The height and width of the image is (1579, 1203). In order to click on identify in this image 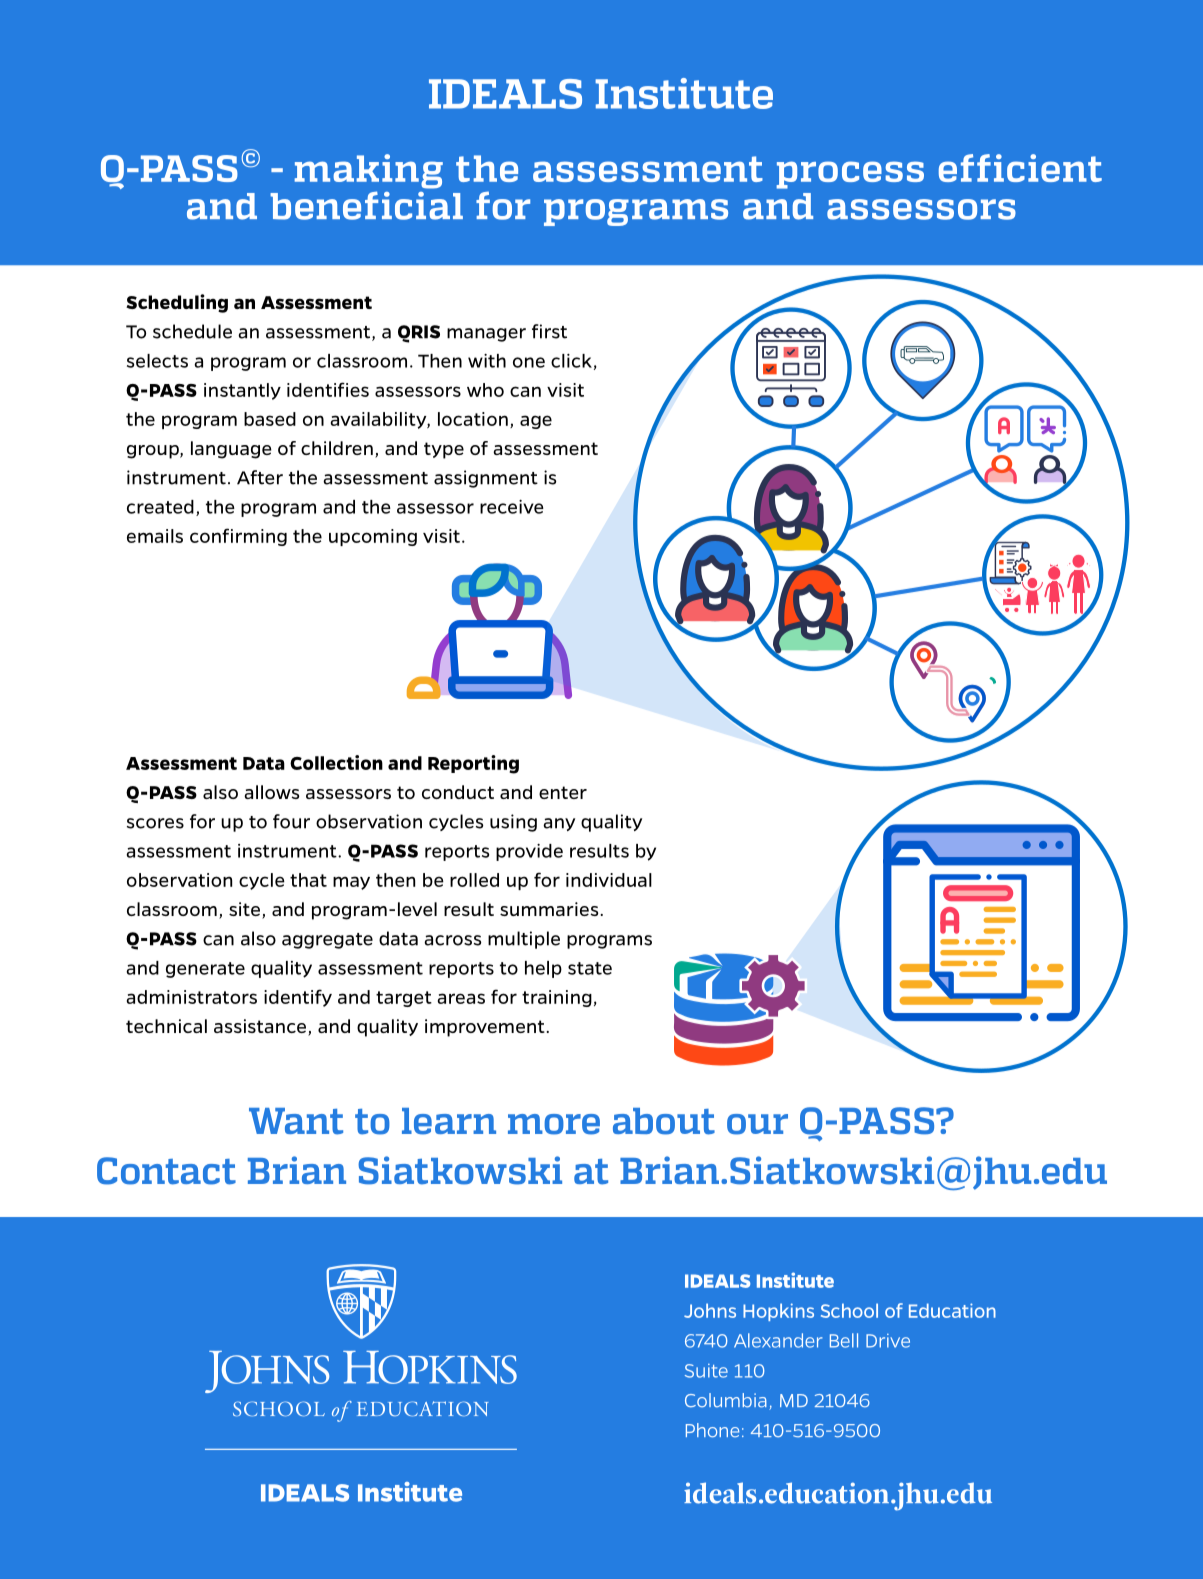, I will do `click(298, 998)`.
